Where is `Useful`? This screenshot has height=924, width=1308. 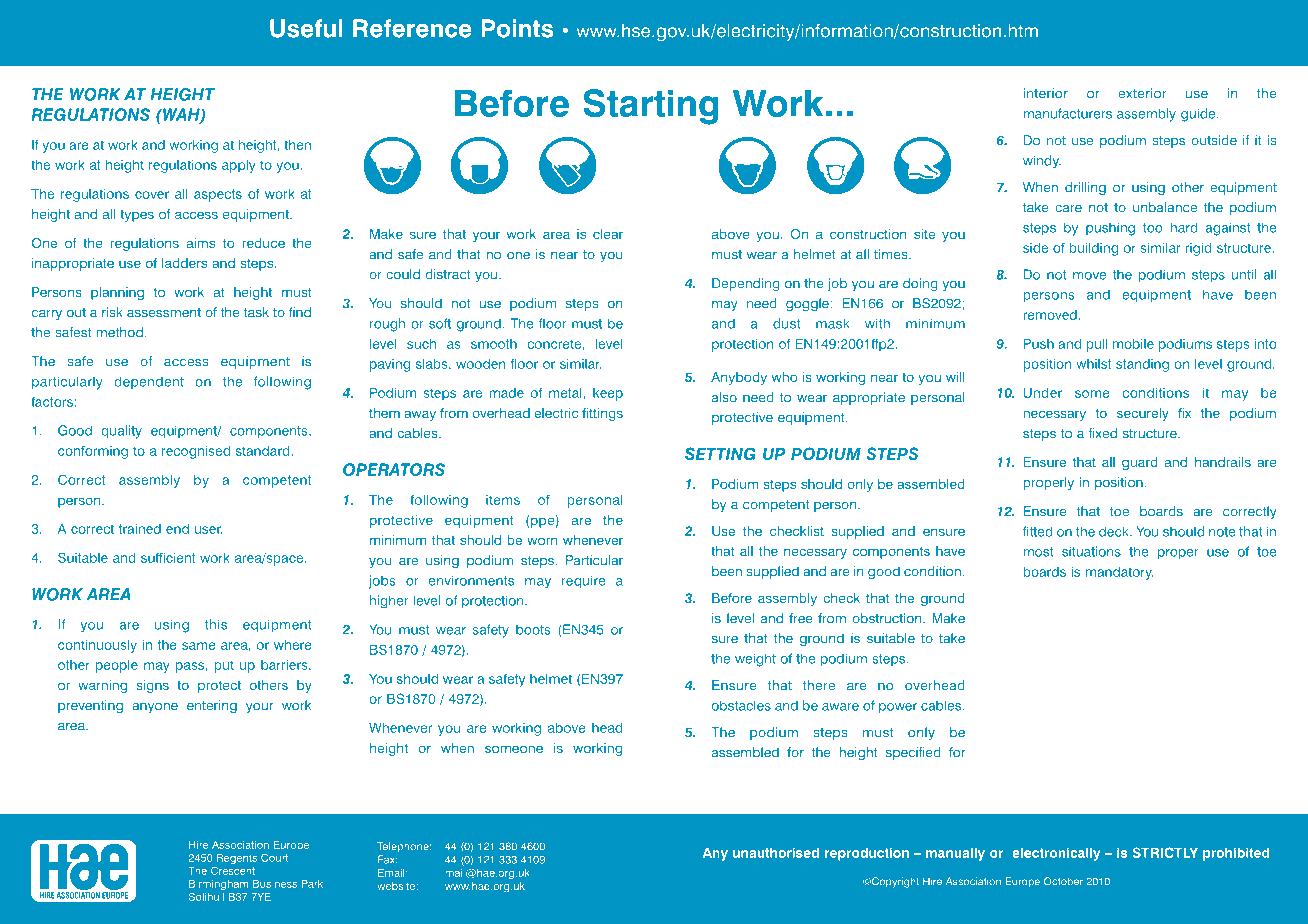 Useful is located at coordinates (306, 28).
